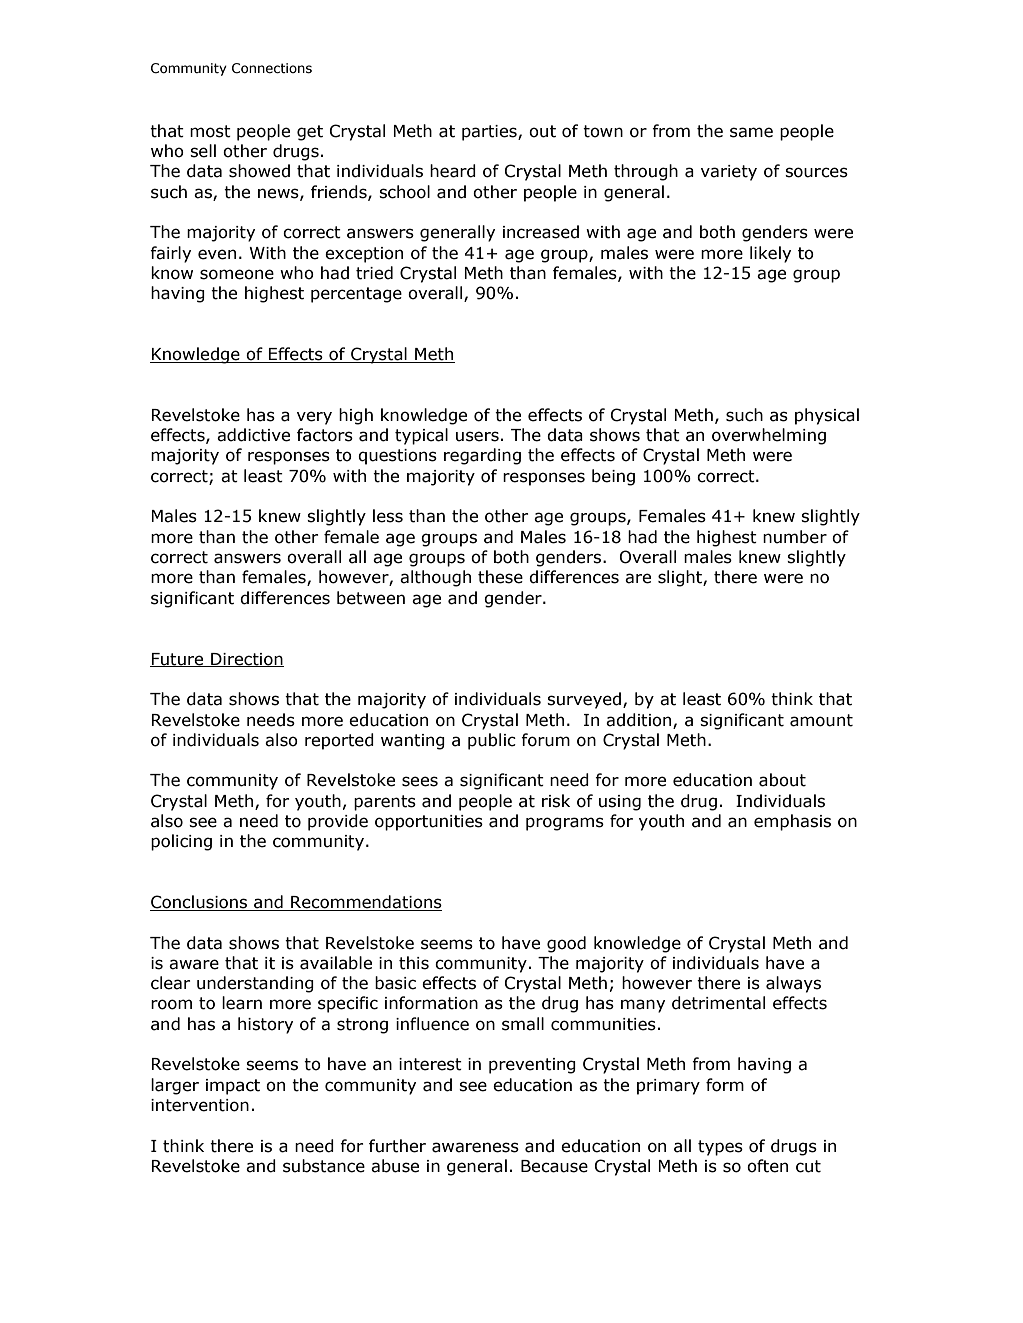 This document has width=1023, height=1323. I want to click on impact, so click(233, 1087).
